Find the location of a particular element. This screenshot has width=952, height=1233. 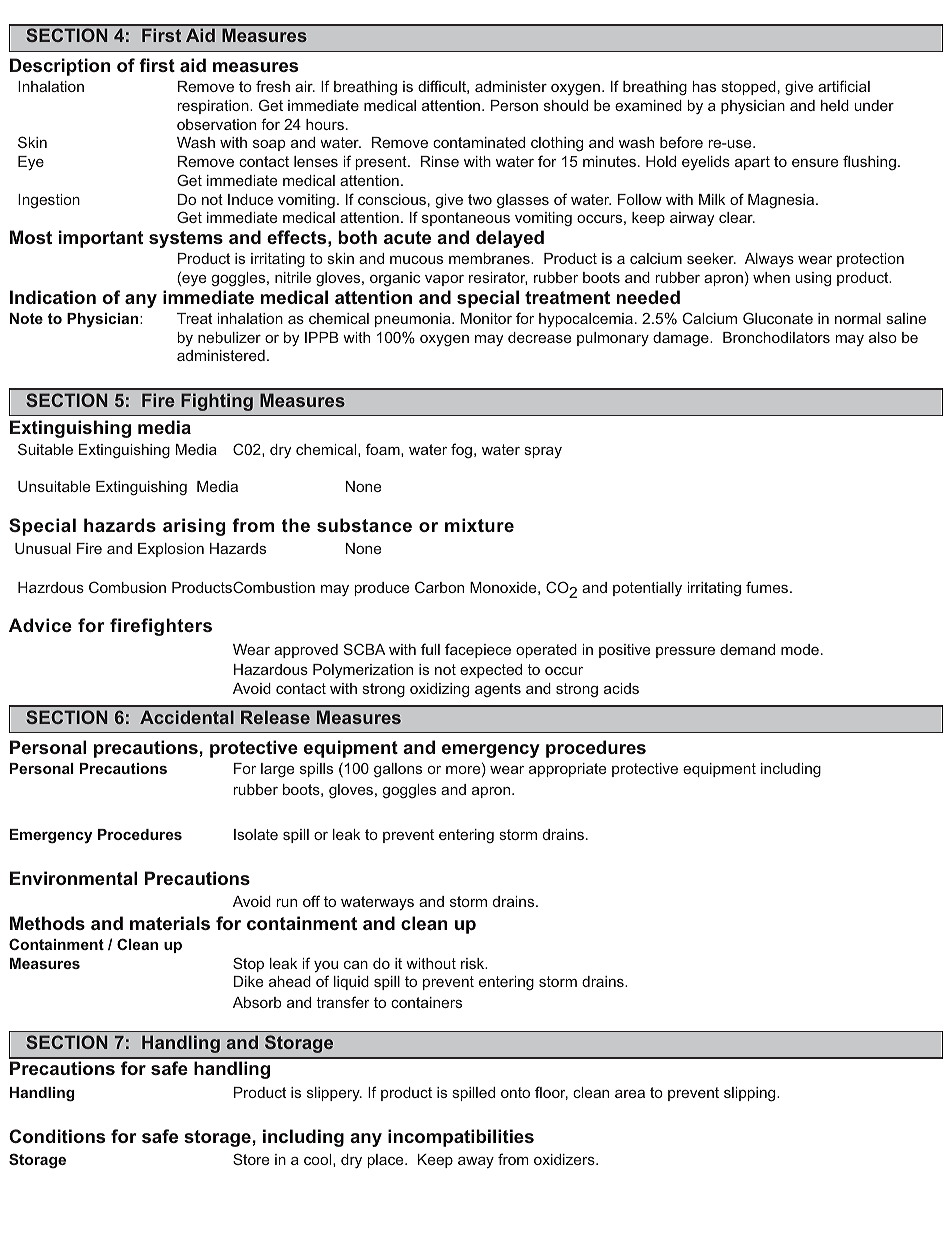

contaminated is located at coordinates (479, 142).
